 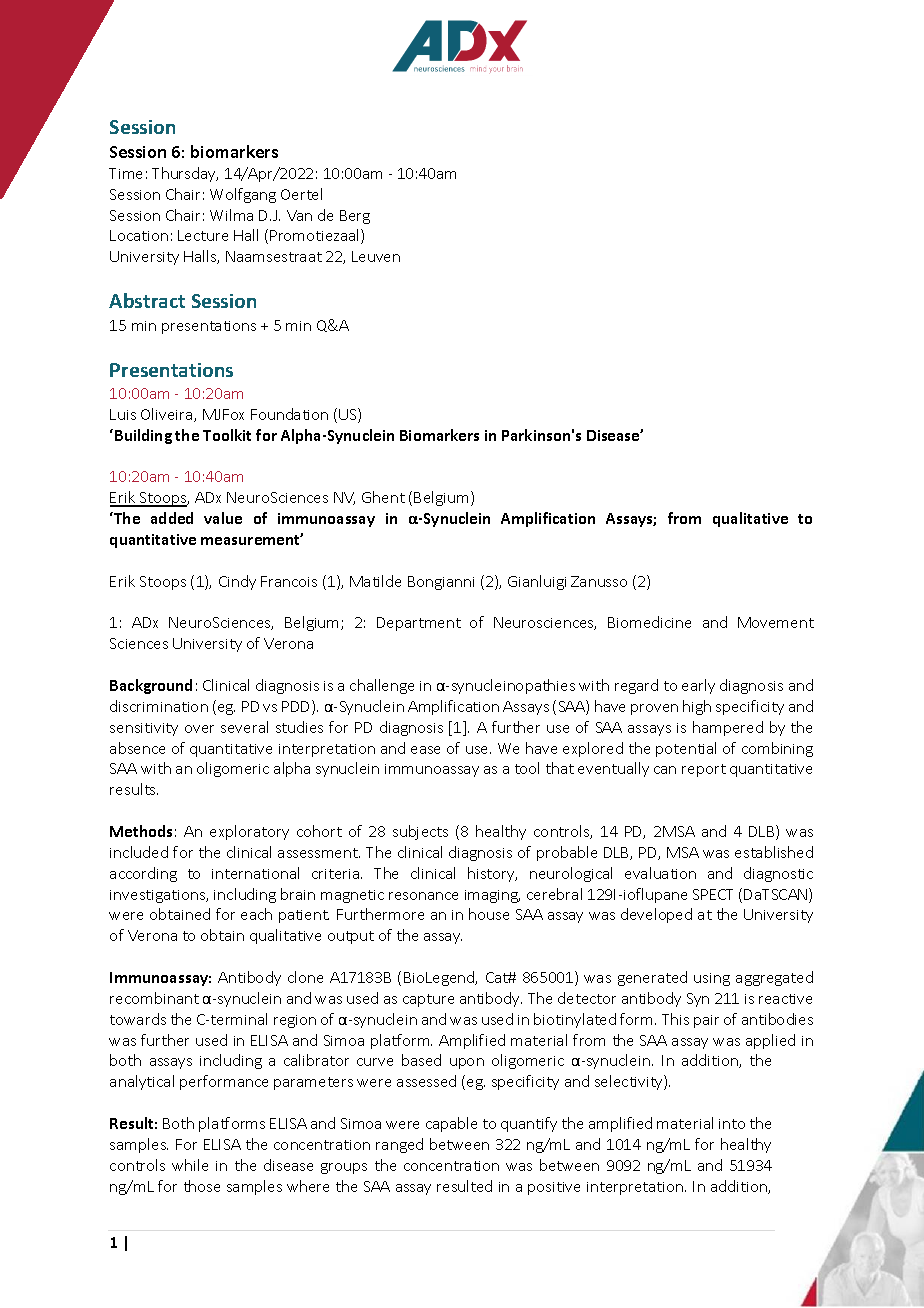 What do you see at coordinates (249, 832) in the page?
I see `exploratory` at bounding box center [249, 832].
